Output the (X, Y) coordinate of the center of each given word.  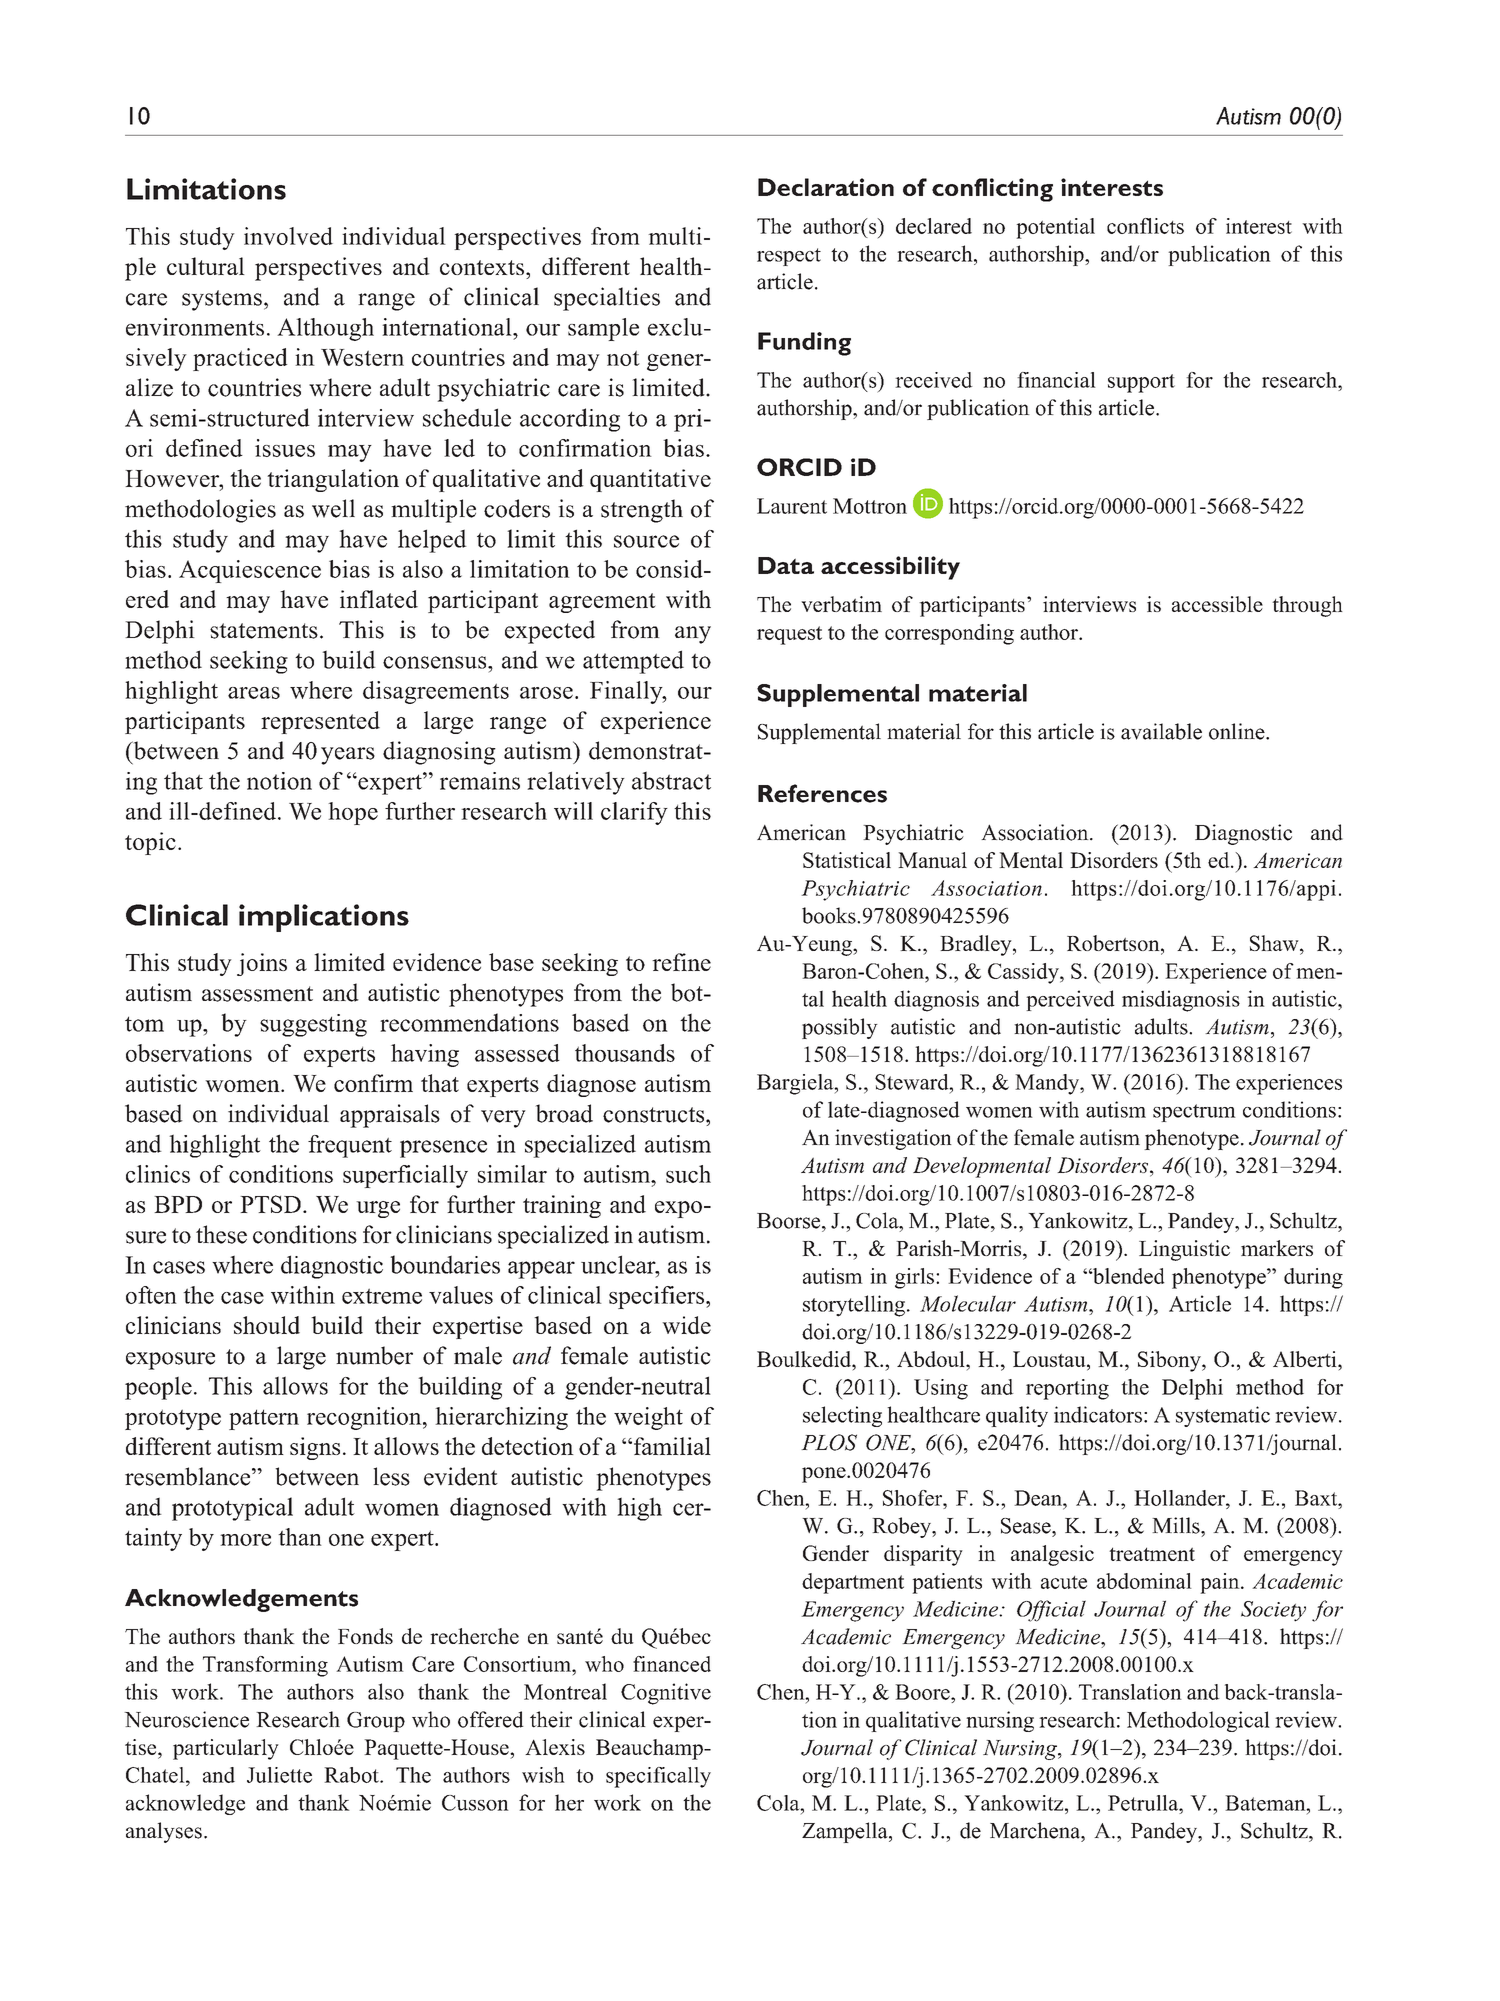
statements (264, 631)
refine (681, 962)
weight (648, 1418)
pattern (264, 1419)
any (693, 635)
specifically (658, 1777)
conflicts (1145, 226)
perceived (1070, 1000)
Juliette (279, 1775)
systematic (1223, 1416)
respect (789, 257)
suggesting (313, 1025)
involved (288, 236)
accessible (1217, 604)
